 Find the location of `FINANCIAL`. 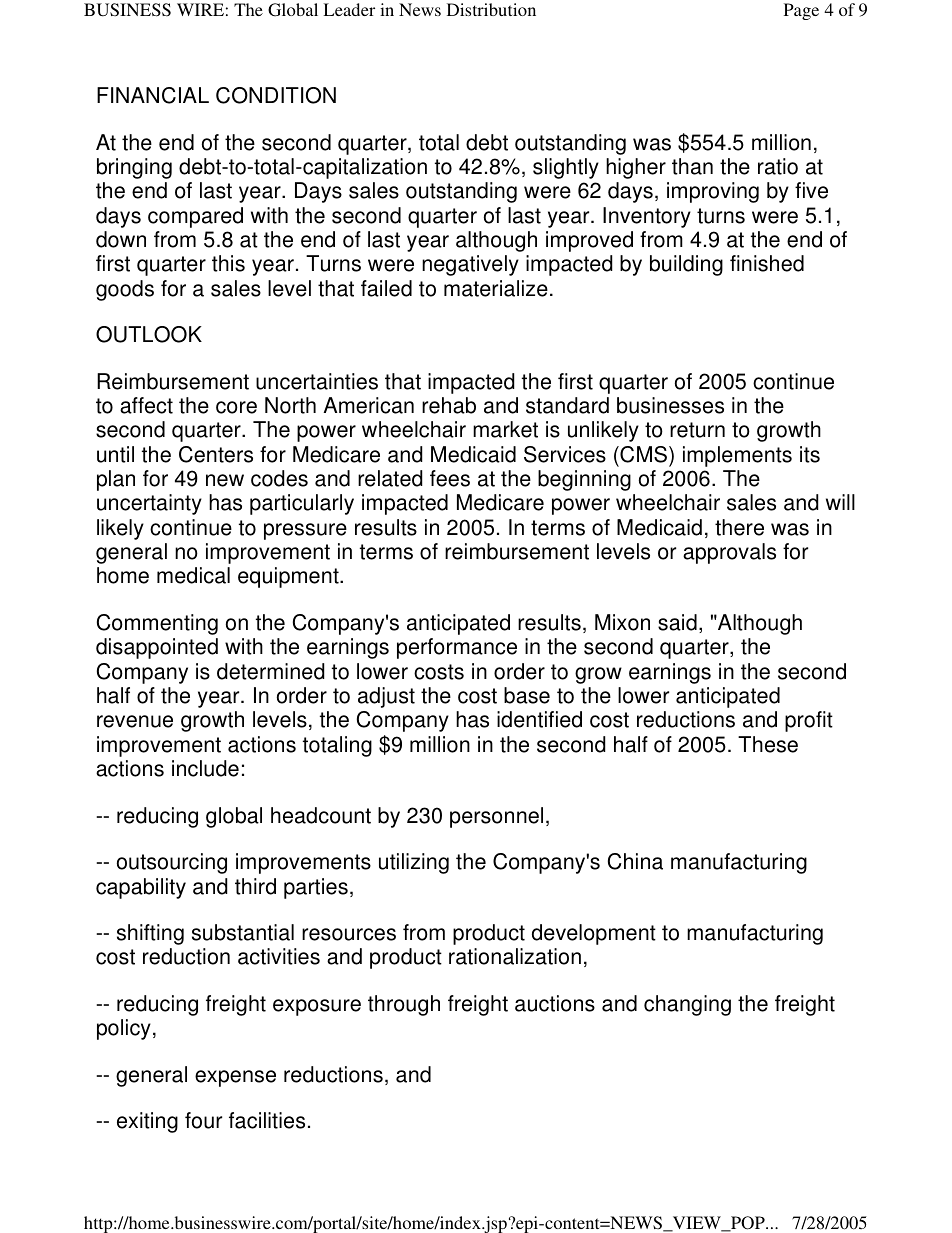

FINANCIAL is located at coordinates (153, 95).
